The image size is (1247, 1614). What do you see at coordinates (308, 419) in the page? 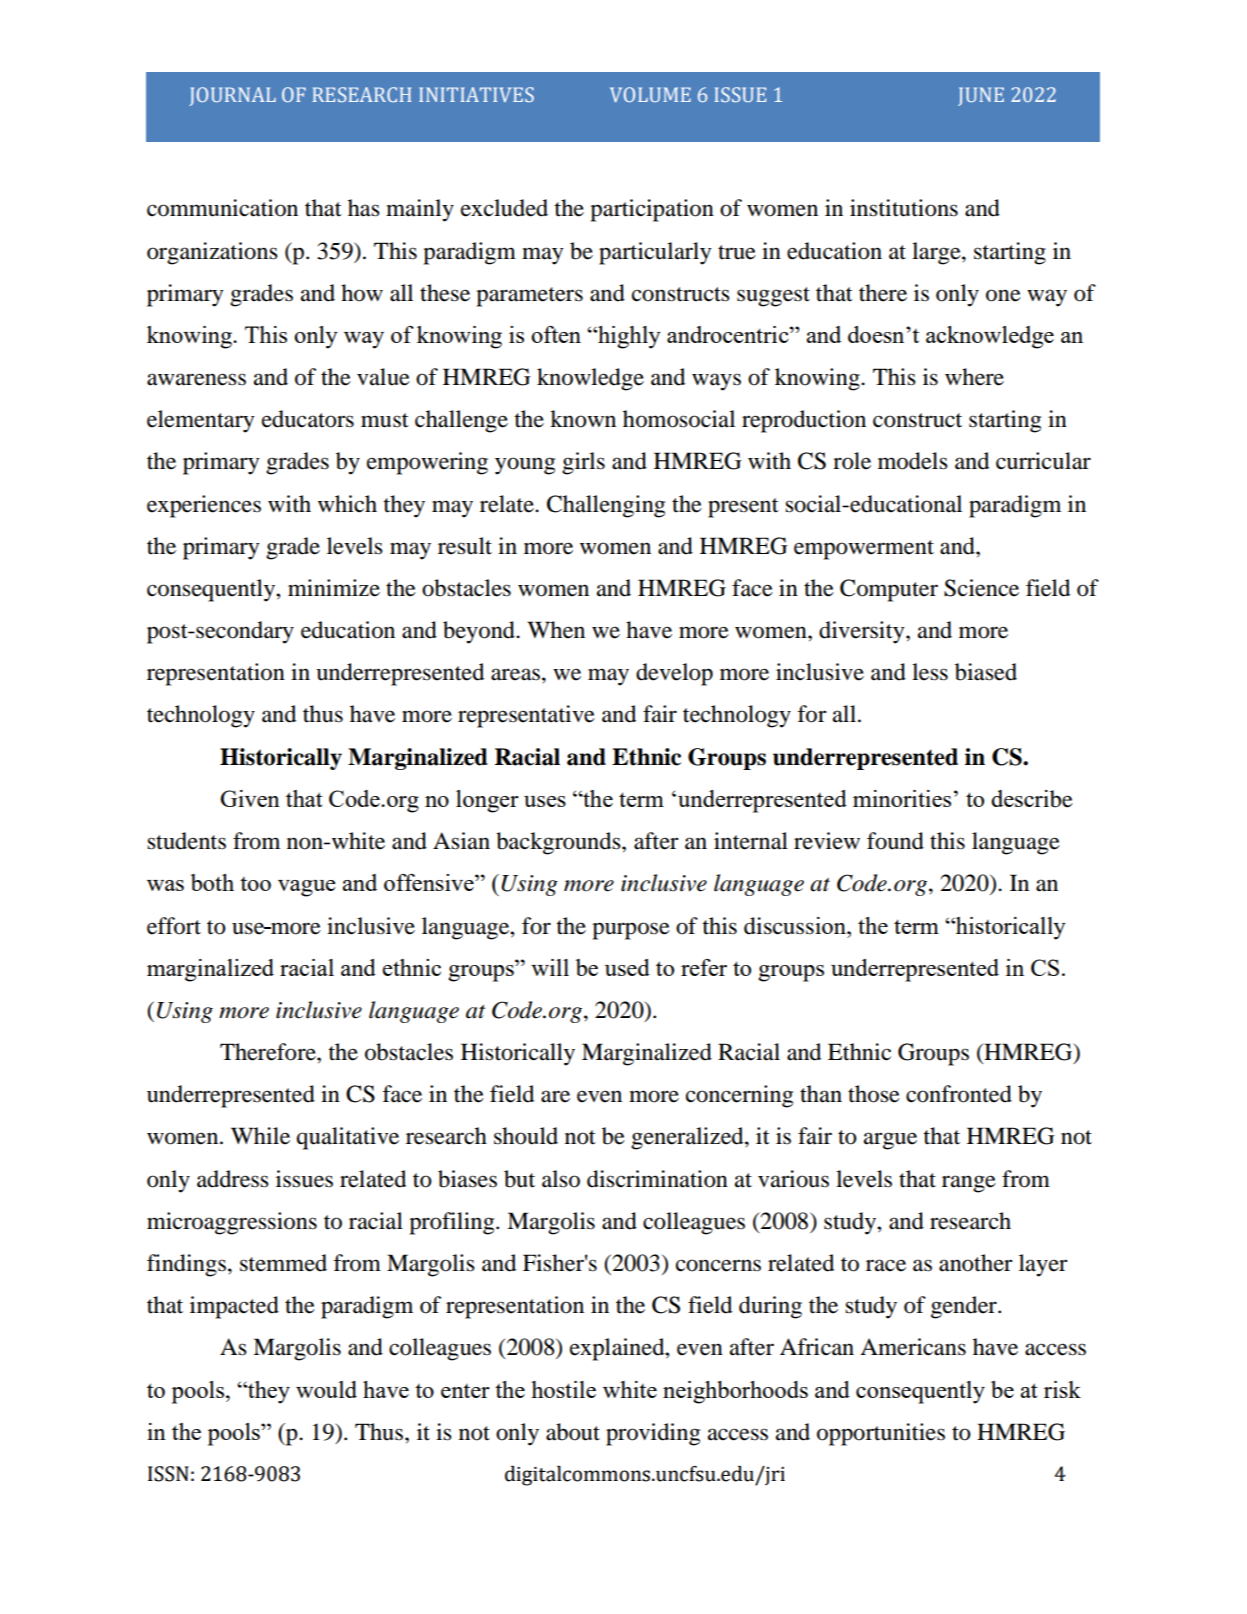
I see `educators` at bounding box center [308, 419].
